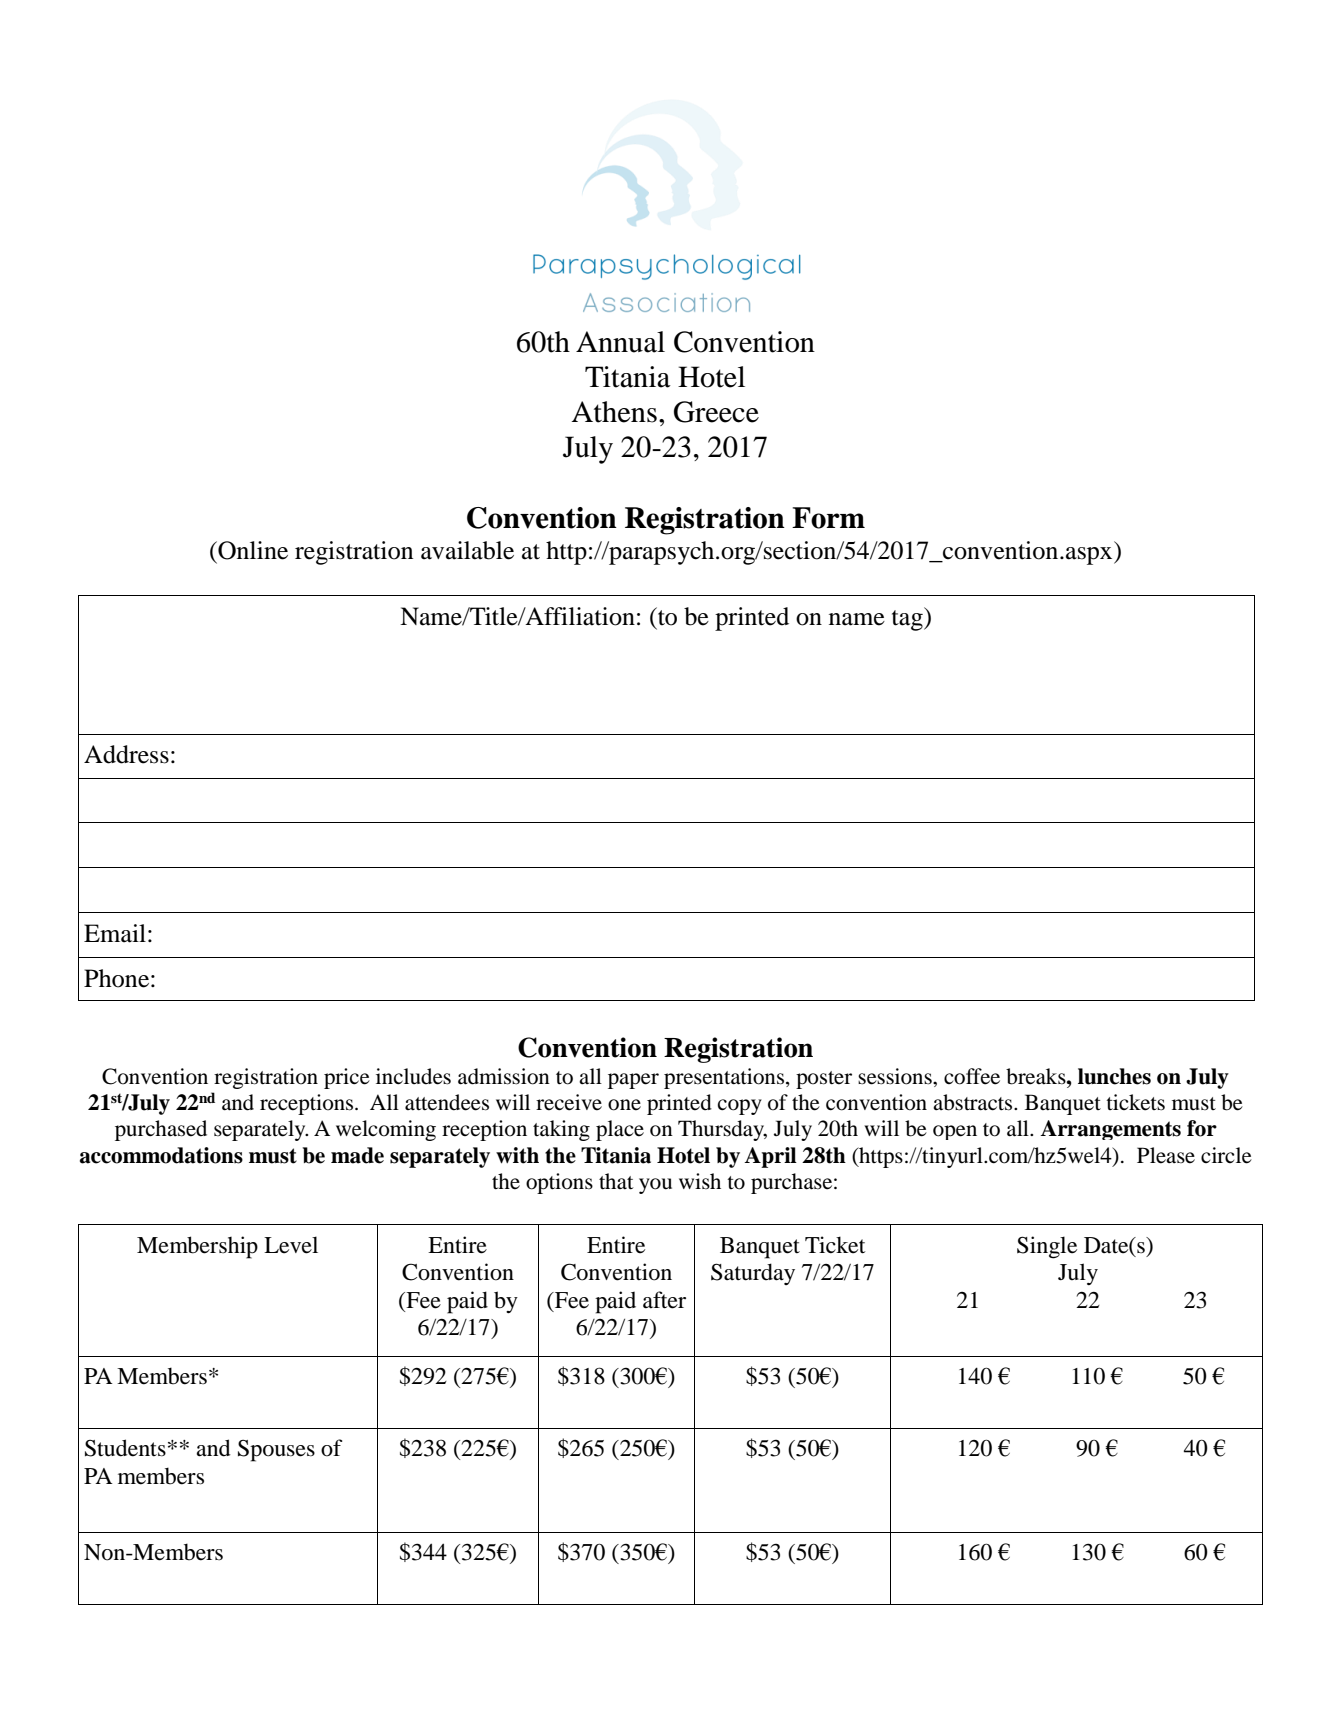  I want to click on Single, so click(1047, 1247).
